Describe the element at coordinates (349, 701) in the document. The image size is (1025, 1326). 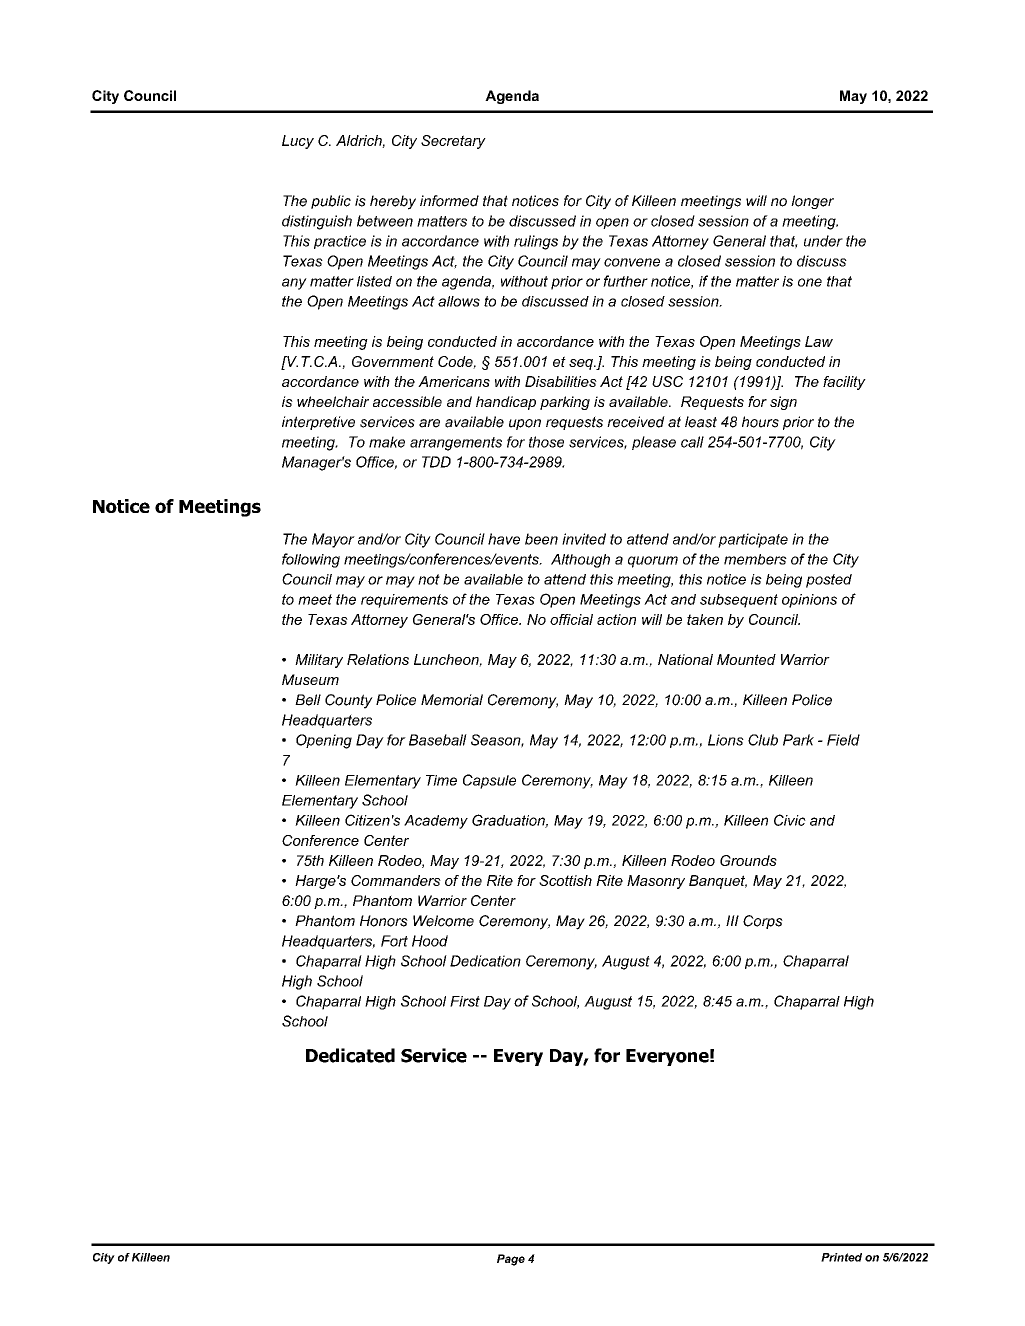
I see `County` at that location.
